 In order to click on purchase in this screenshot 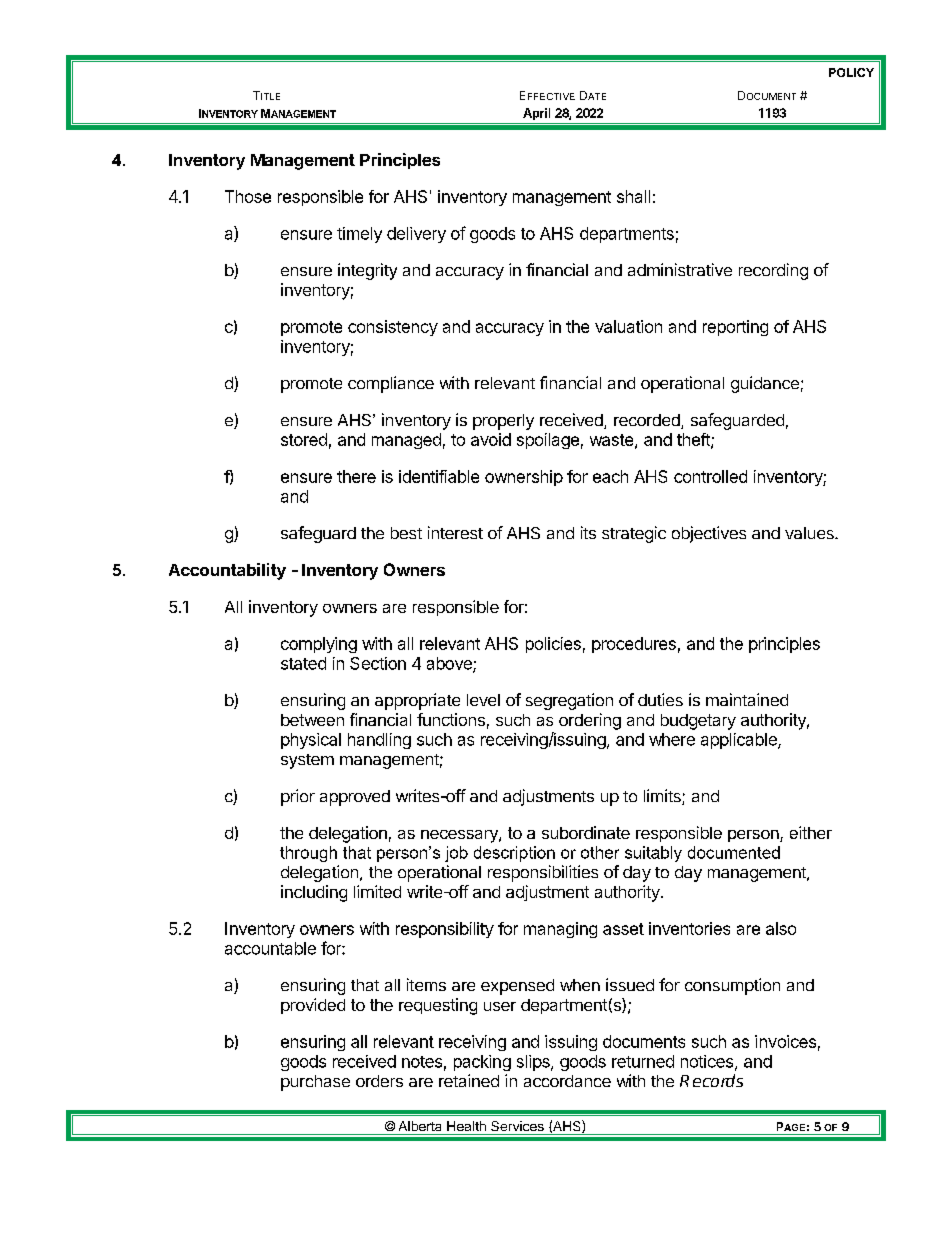, I will do `click(315, 1083)`.
